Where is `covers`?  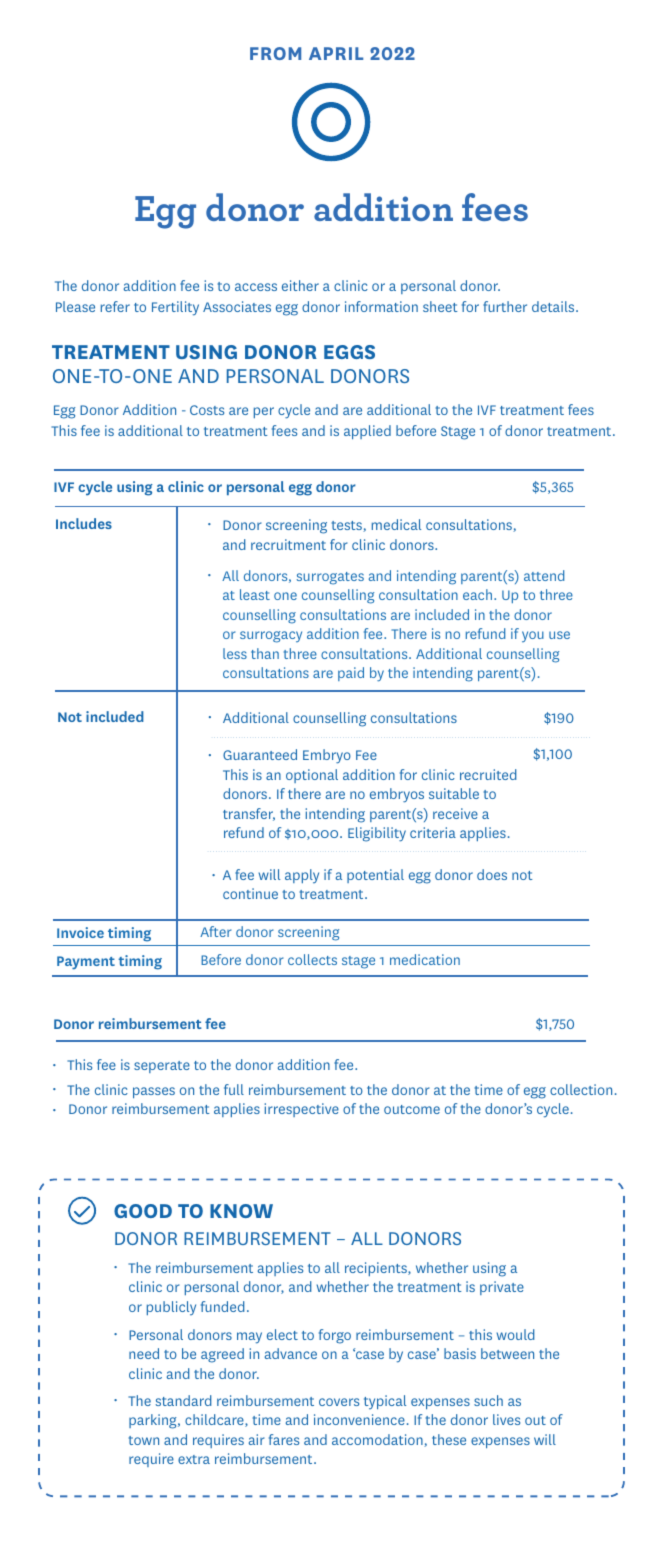
covers is located at coordinates (339, 1402).
